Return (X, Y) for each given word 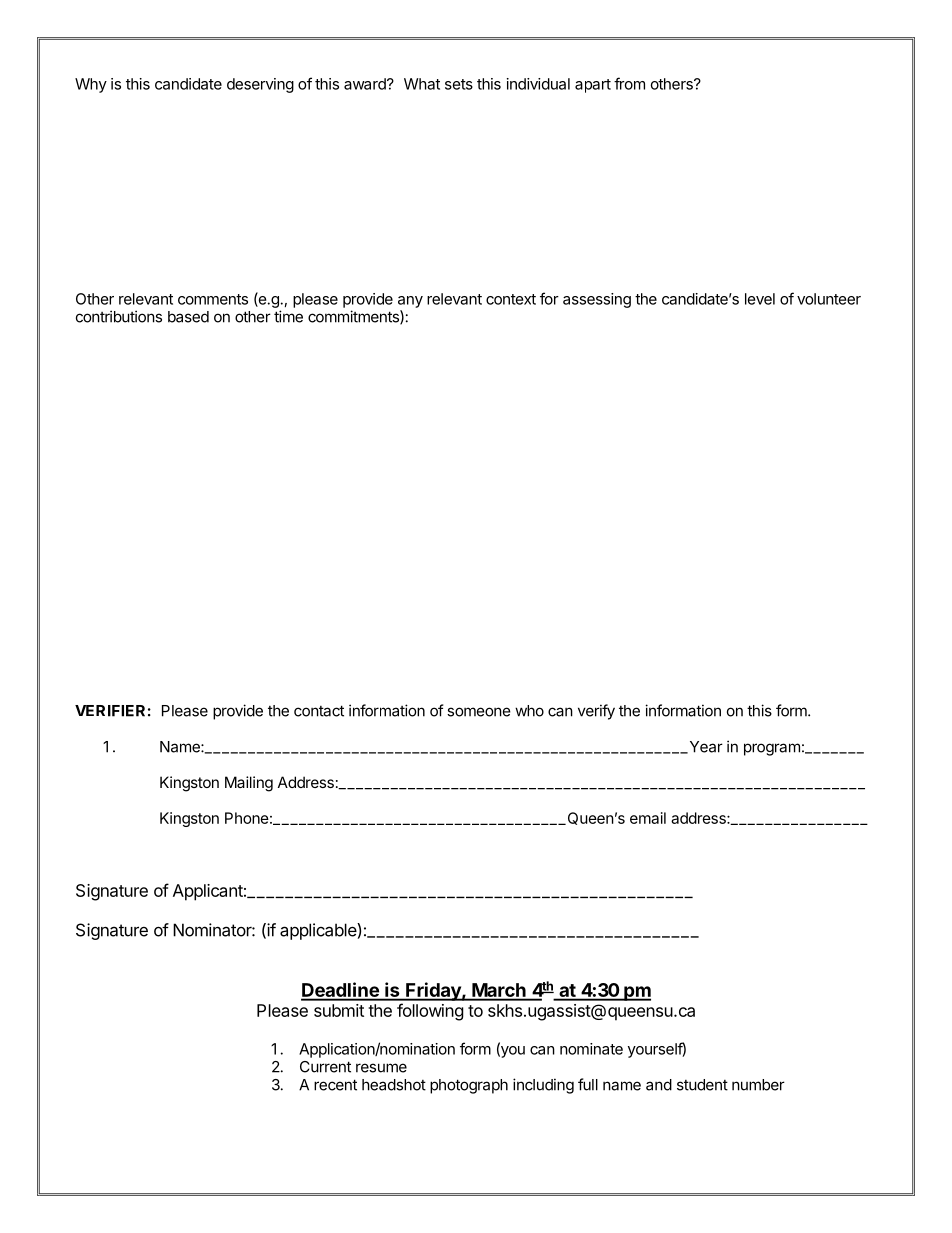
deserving (260, 85)
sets (459, 84)
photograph (469, 1086)
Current (325, 1067)
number (758, 1085)
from (629, 83)
